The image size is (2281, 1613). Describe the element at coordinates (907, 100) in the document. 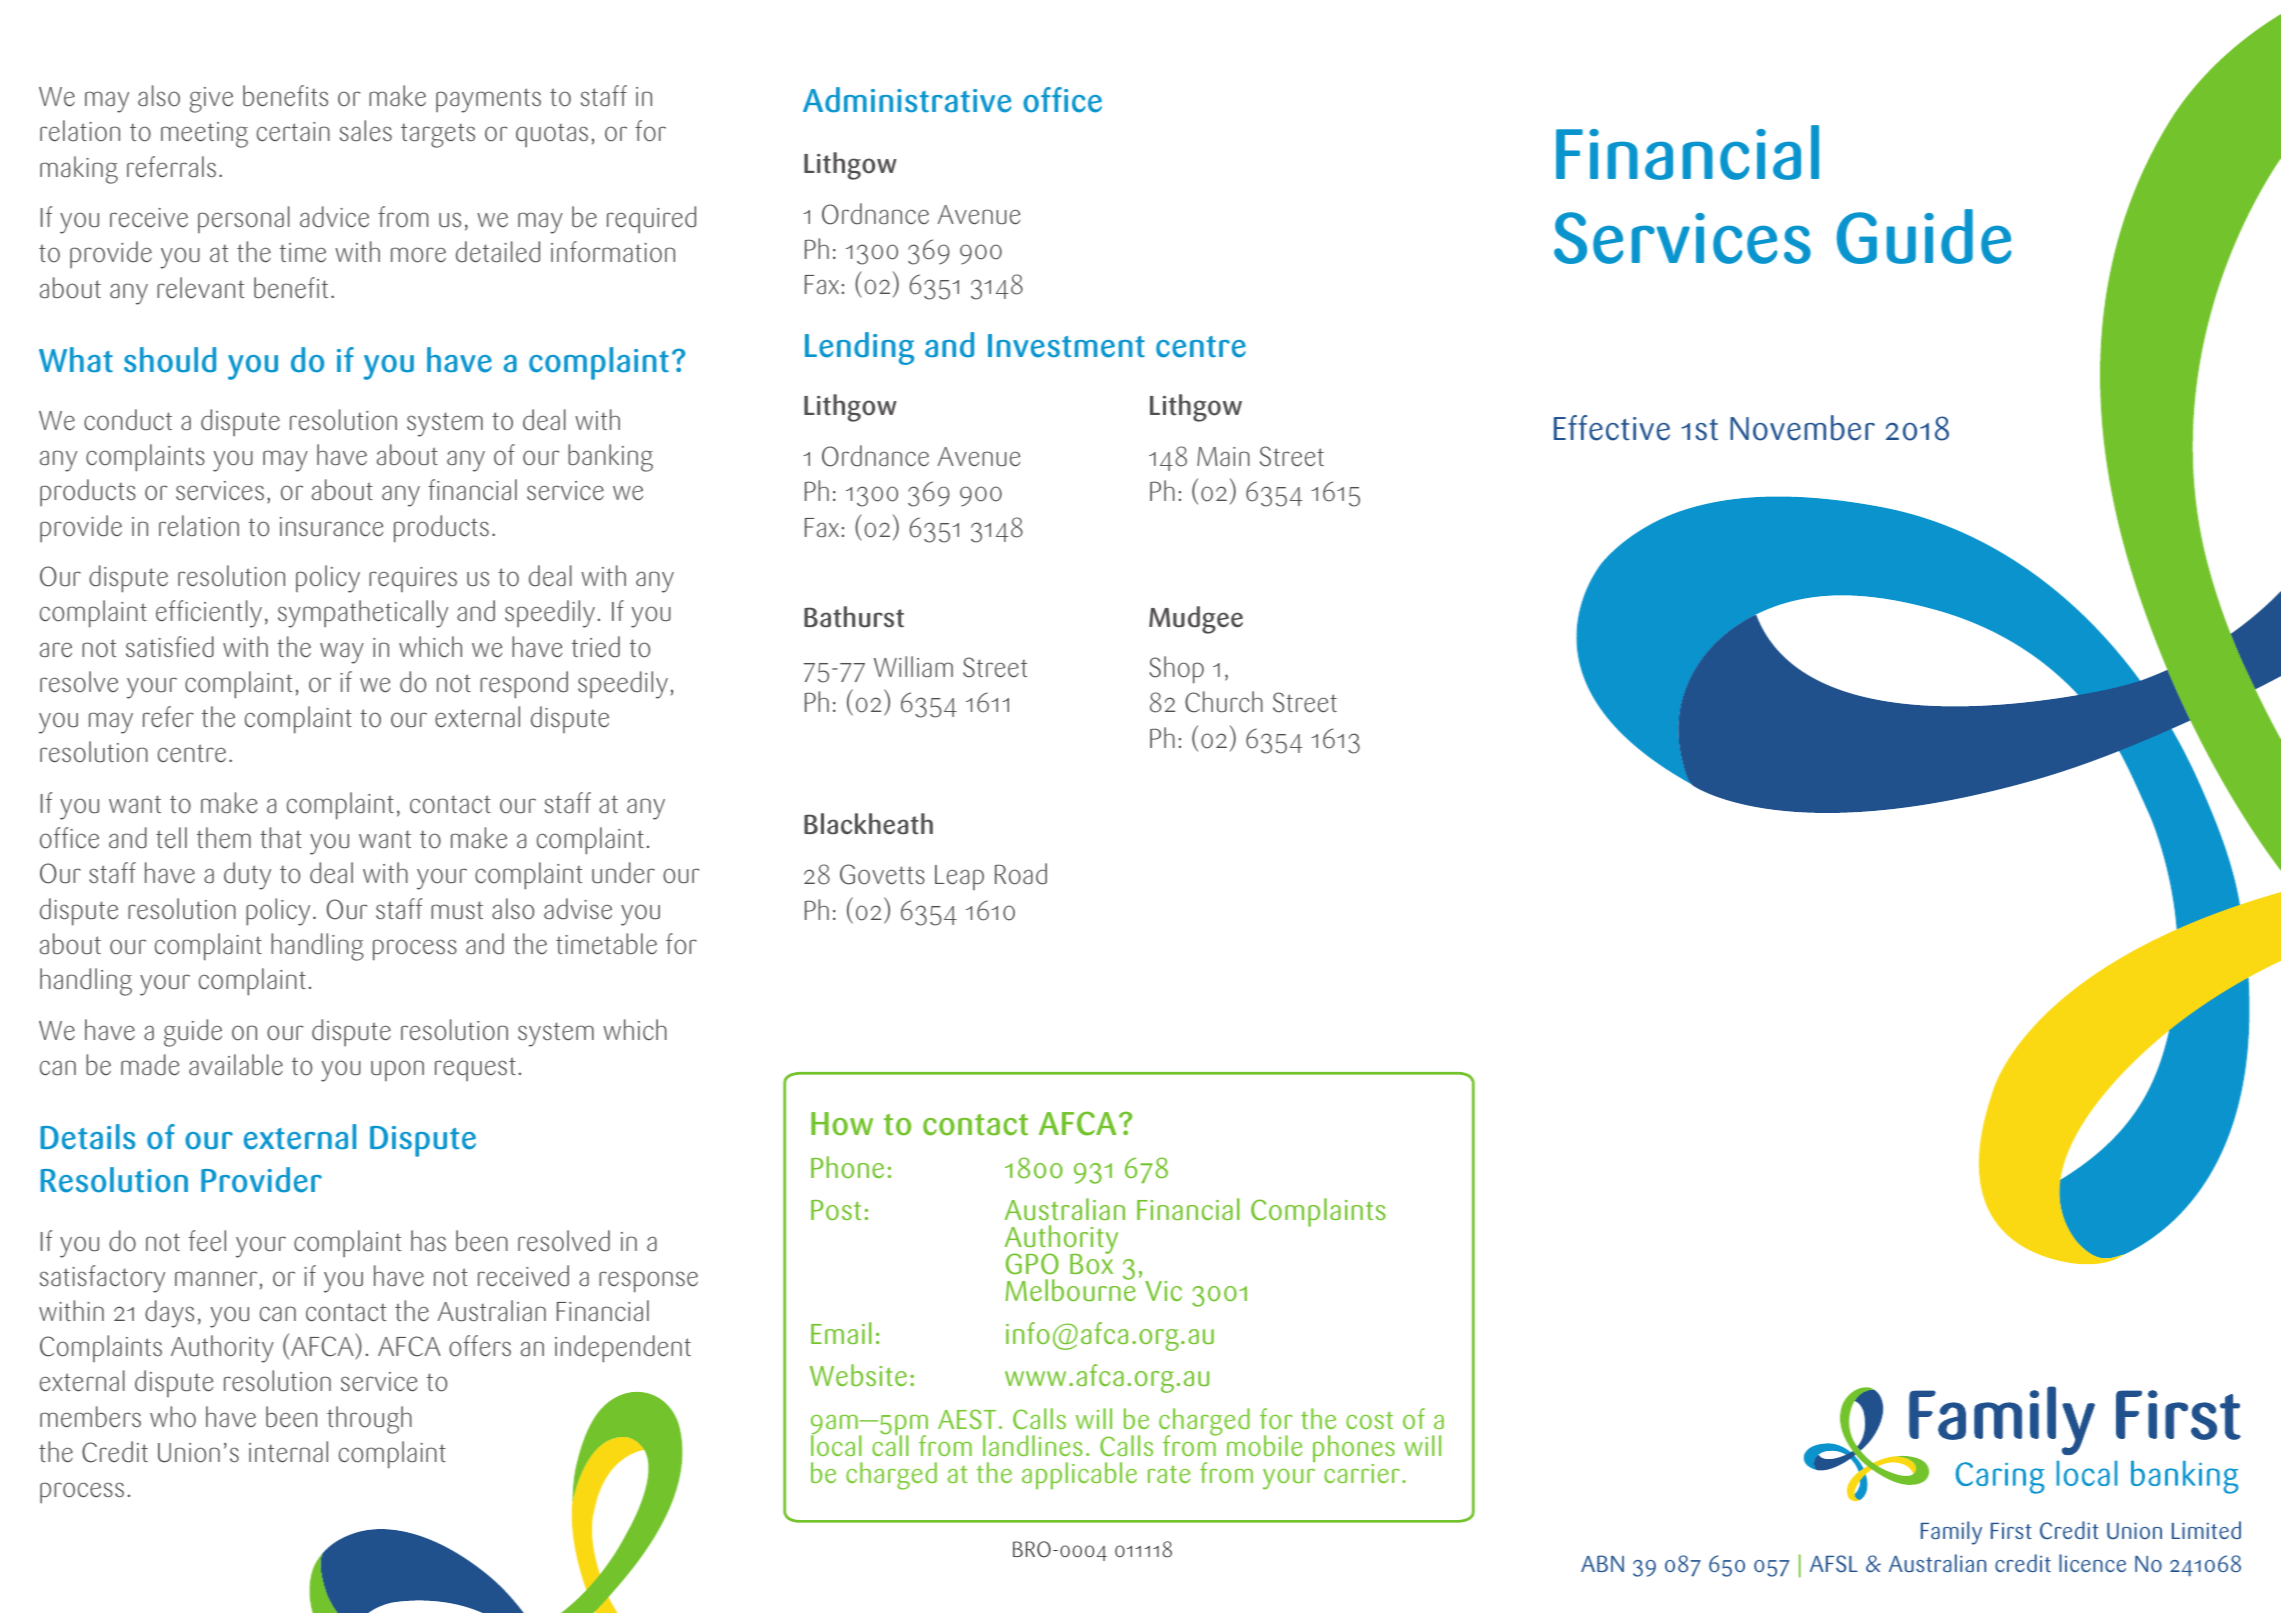

I see `Administrative` at that location.
